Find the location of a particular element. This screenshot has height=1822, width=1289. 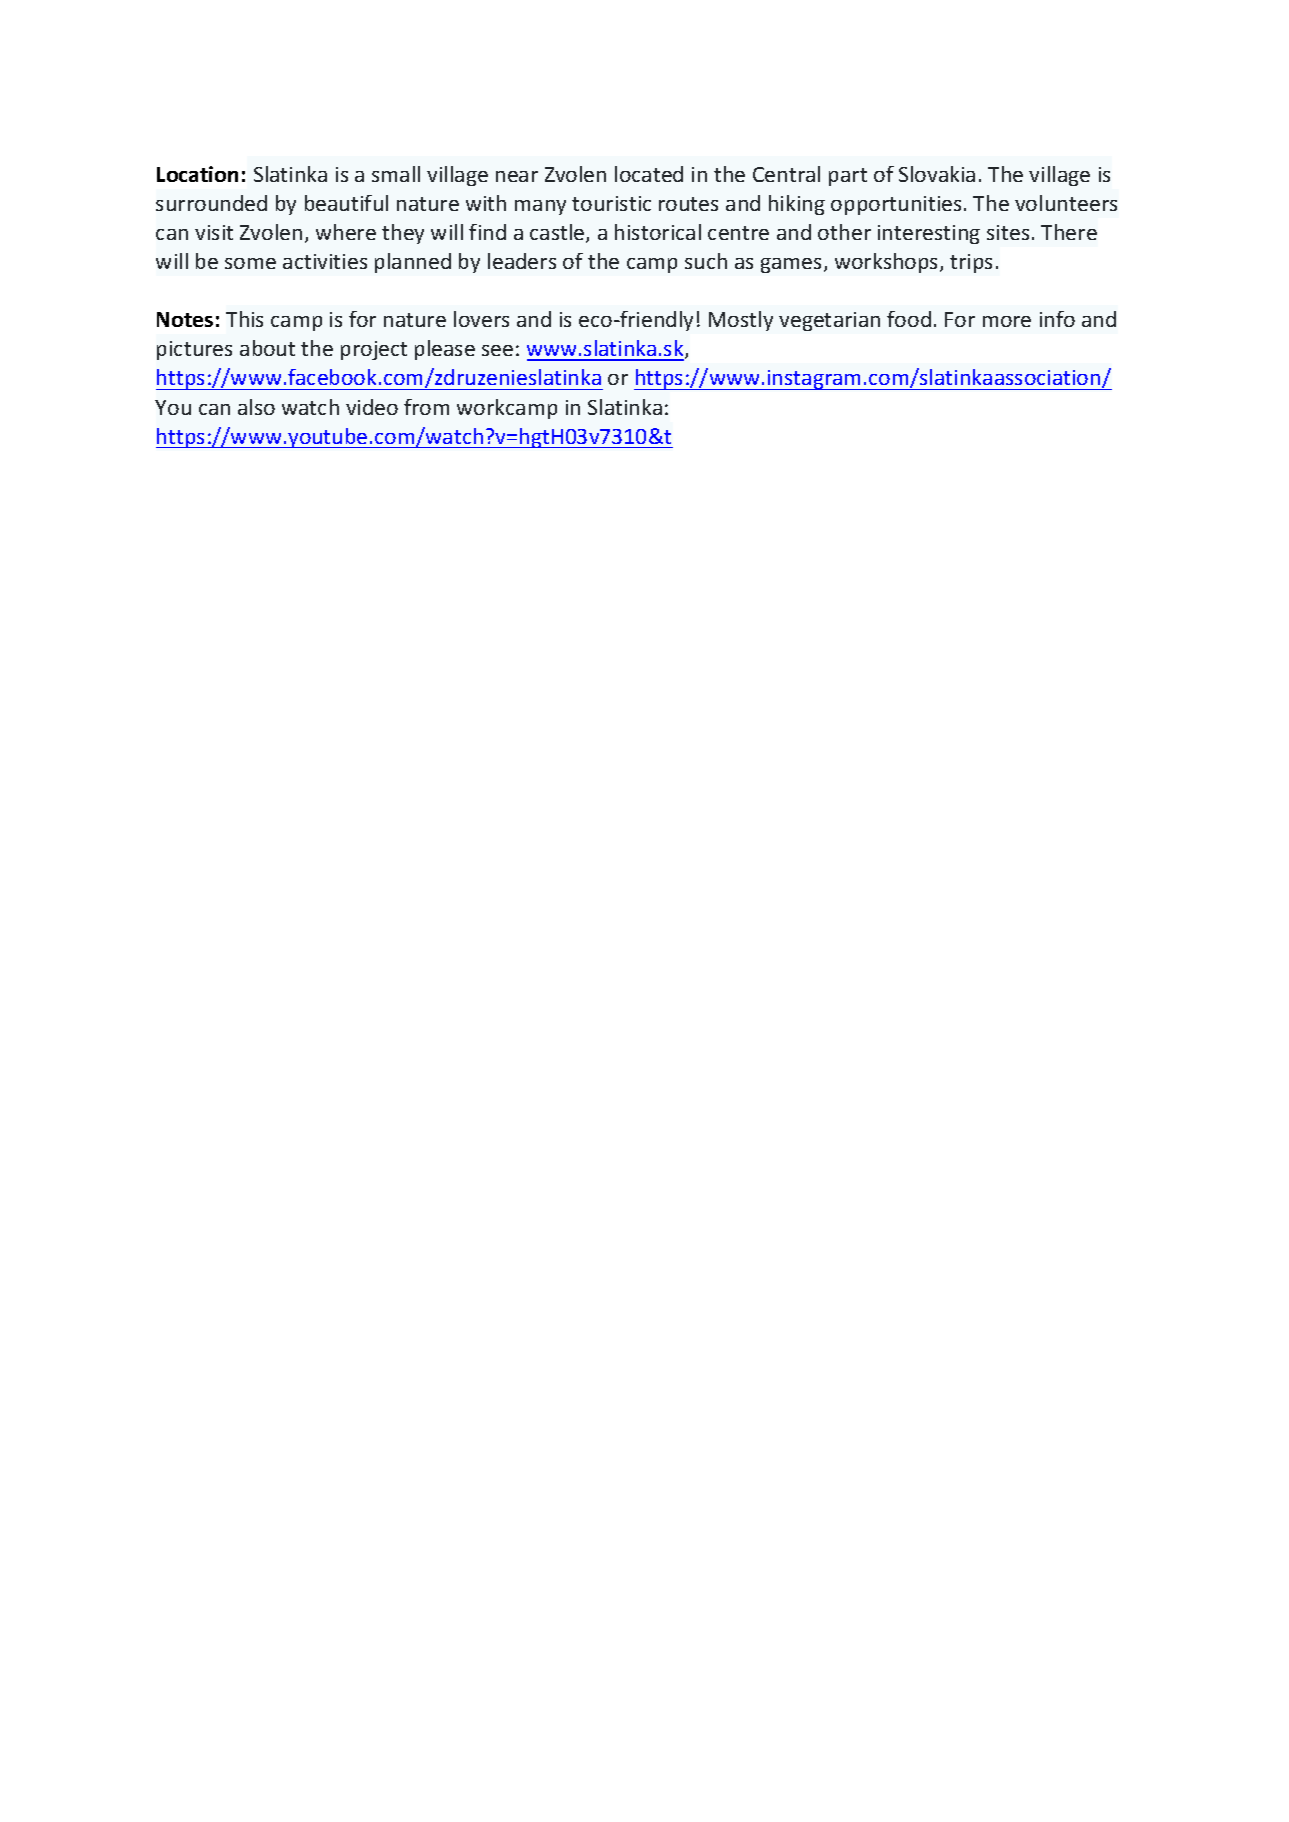

trips is located at coordinates (971, 263).
